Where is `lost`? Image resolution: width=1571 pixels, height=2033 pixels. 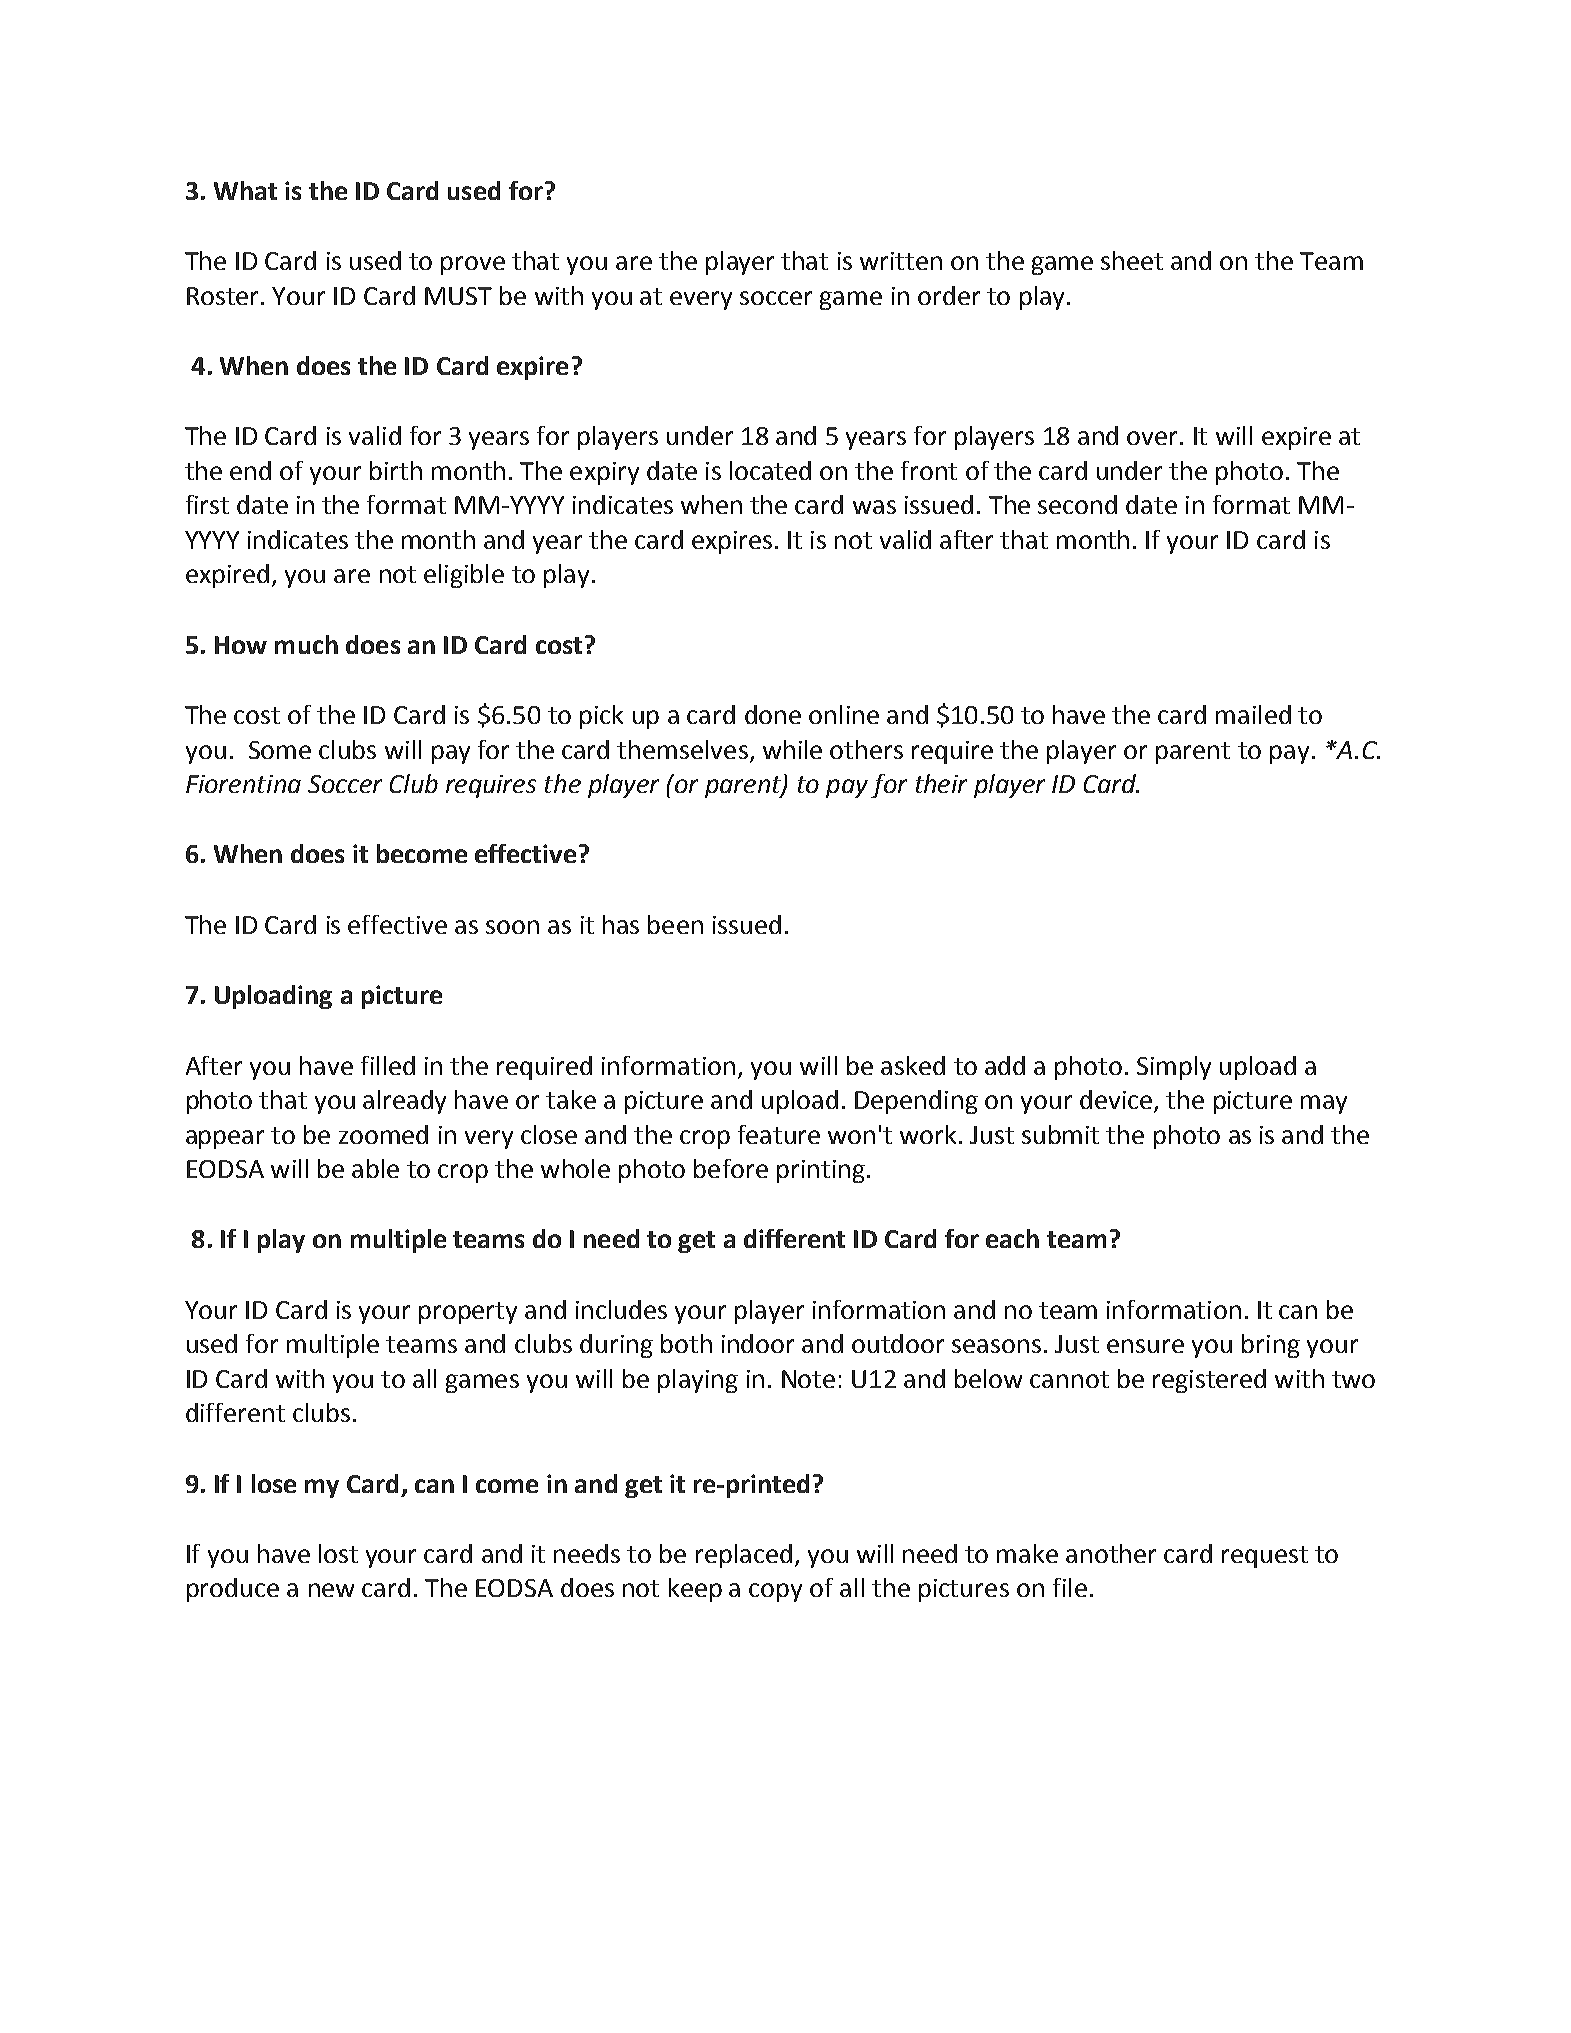 lost is located at coordinates (338, 1553).
